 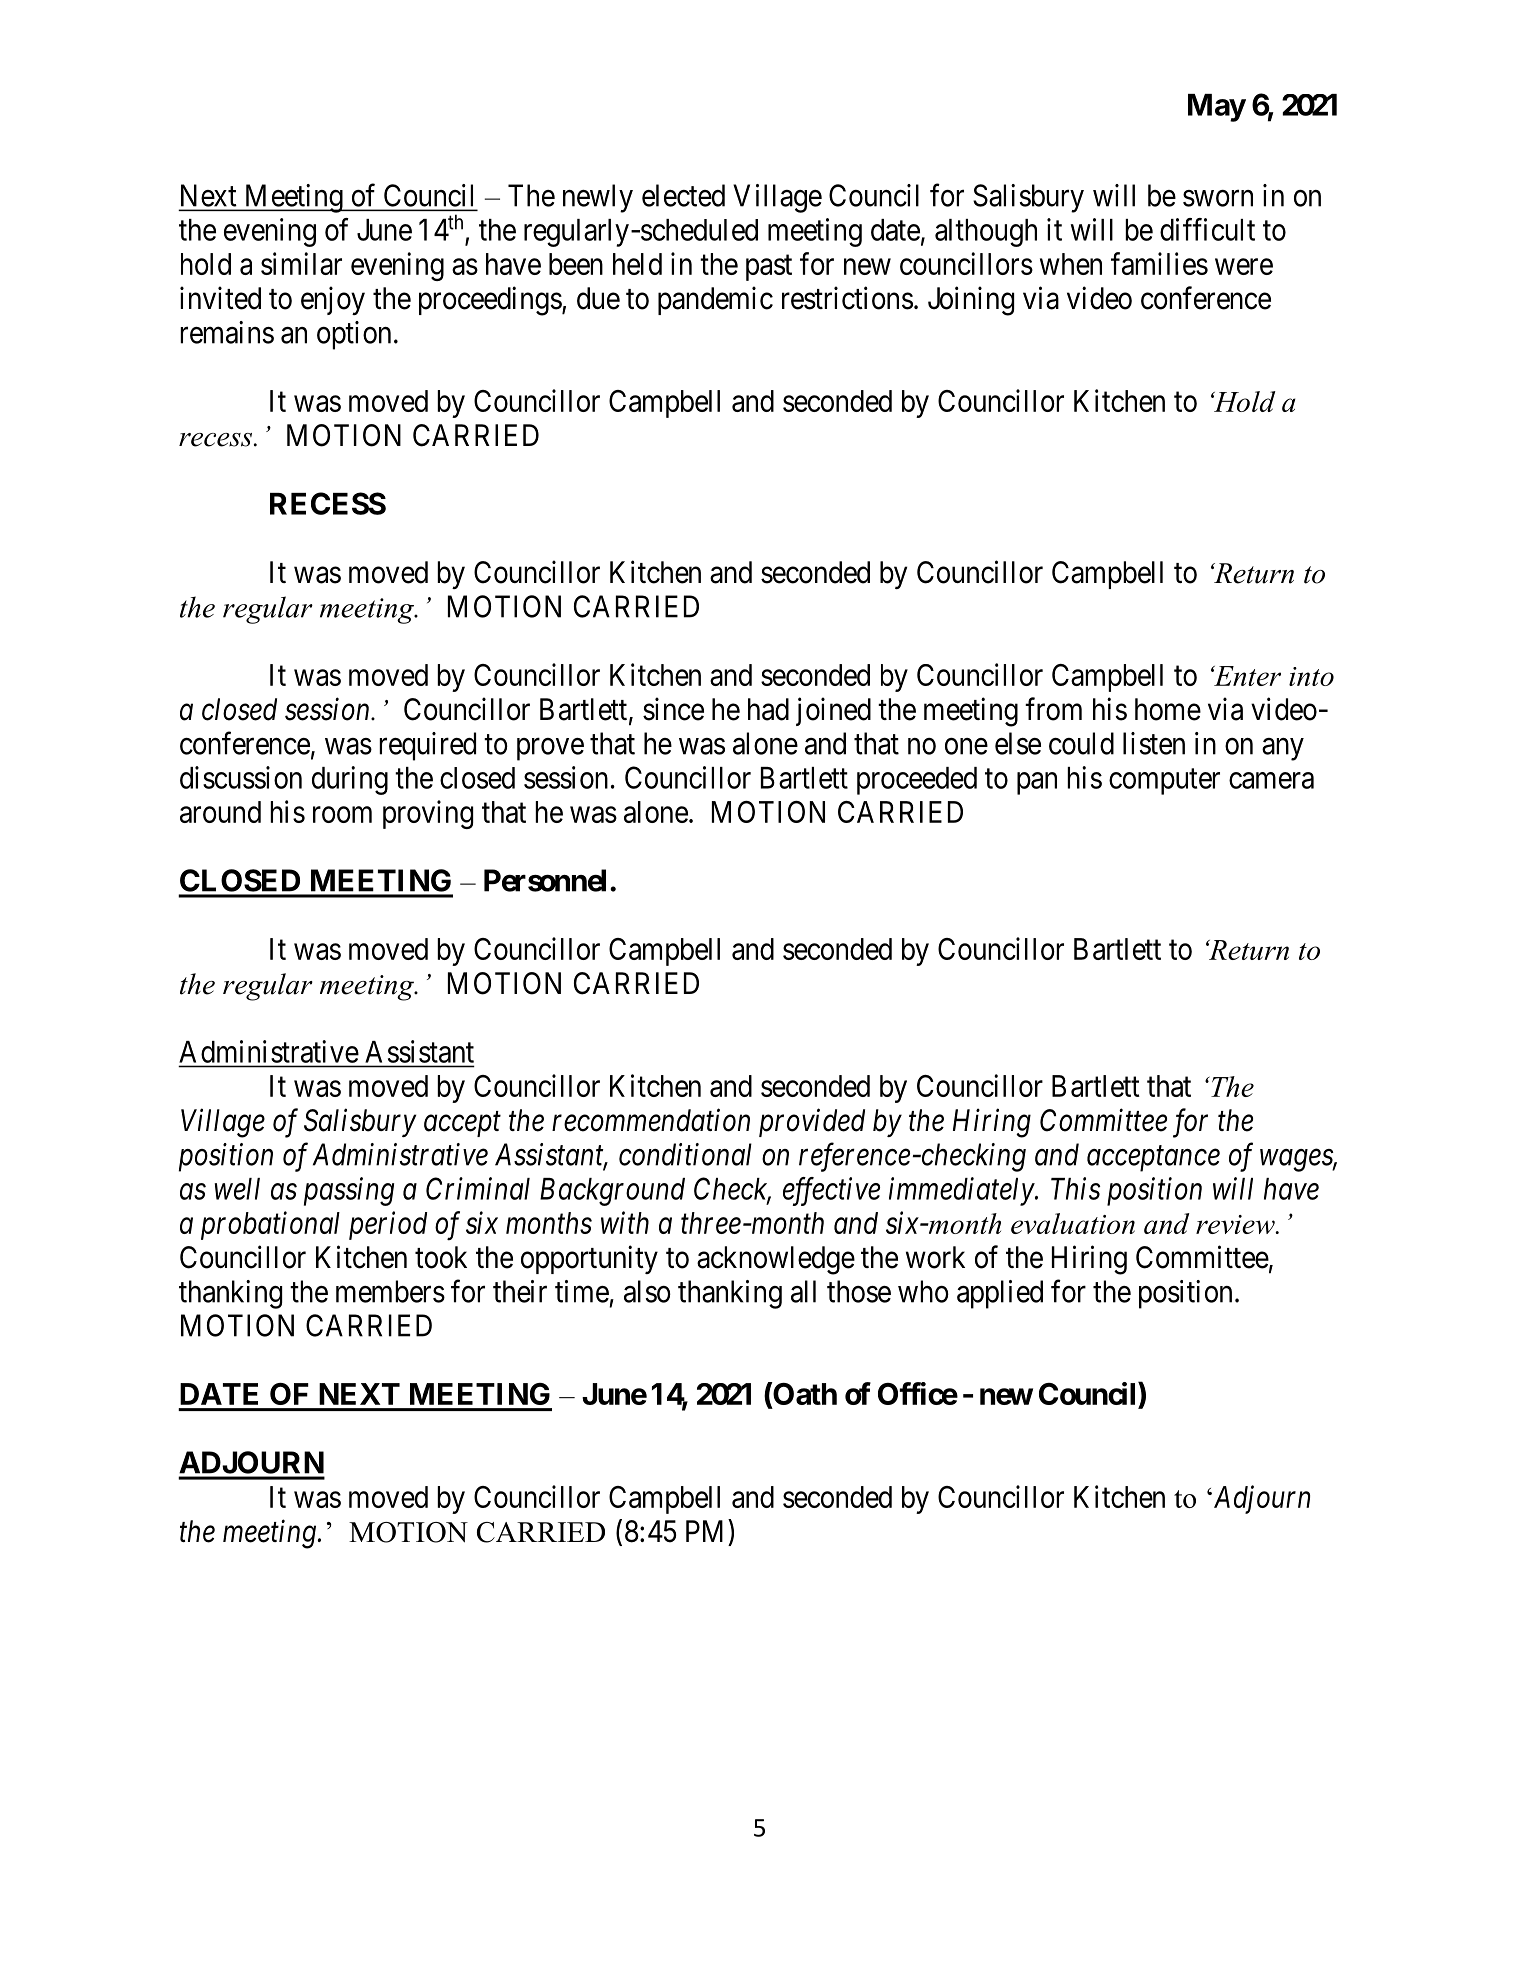 I want to click on required, so click(x=427, y=746).
